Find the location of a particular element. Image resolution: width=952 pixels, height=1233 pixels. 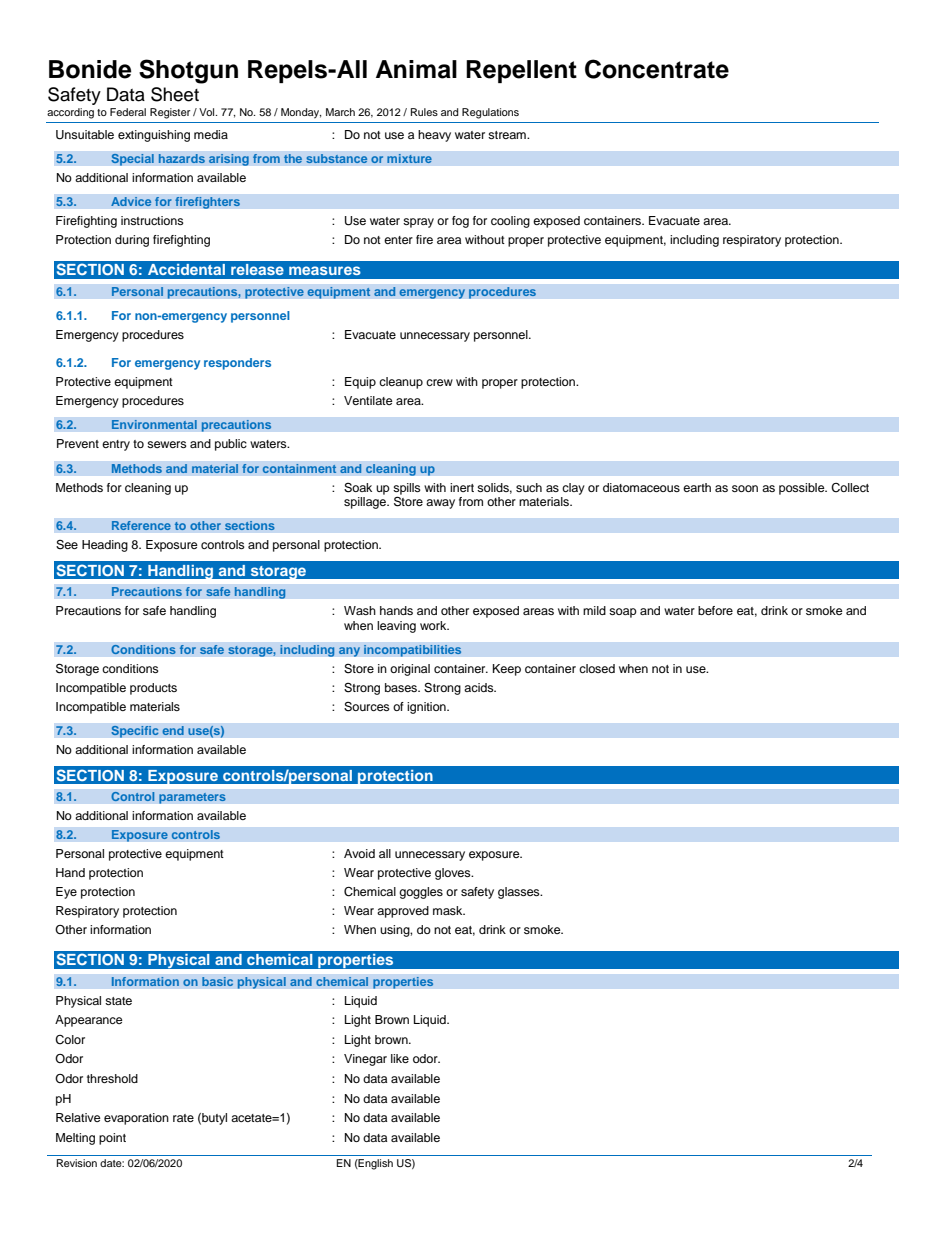

sewers is located at coordinates (167, 444).
